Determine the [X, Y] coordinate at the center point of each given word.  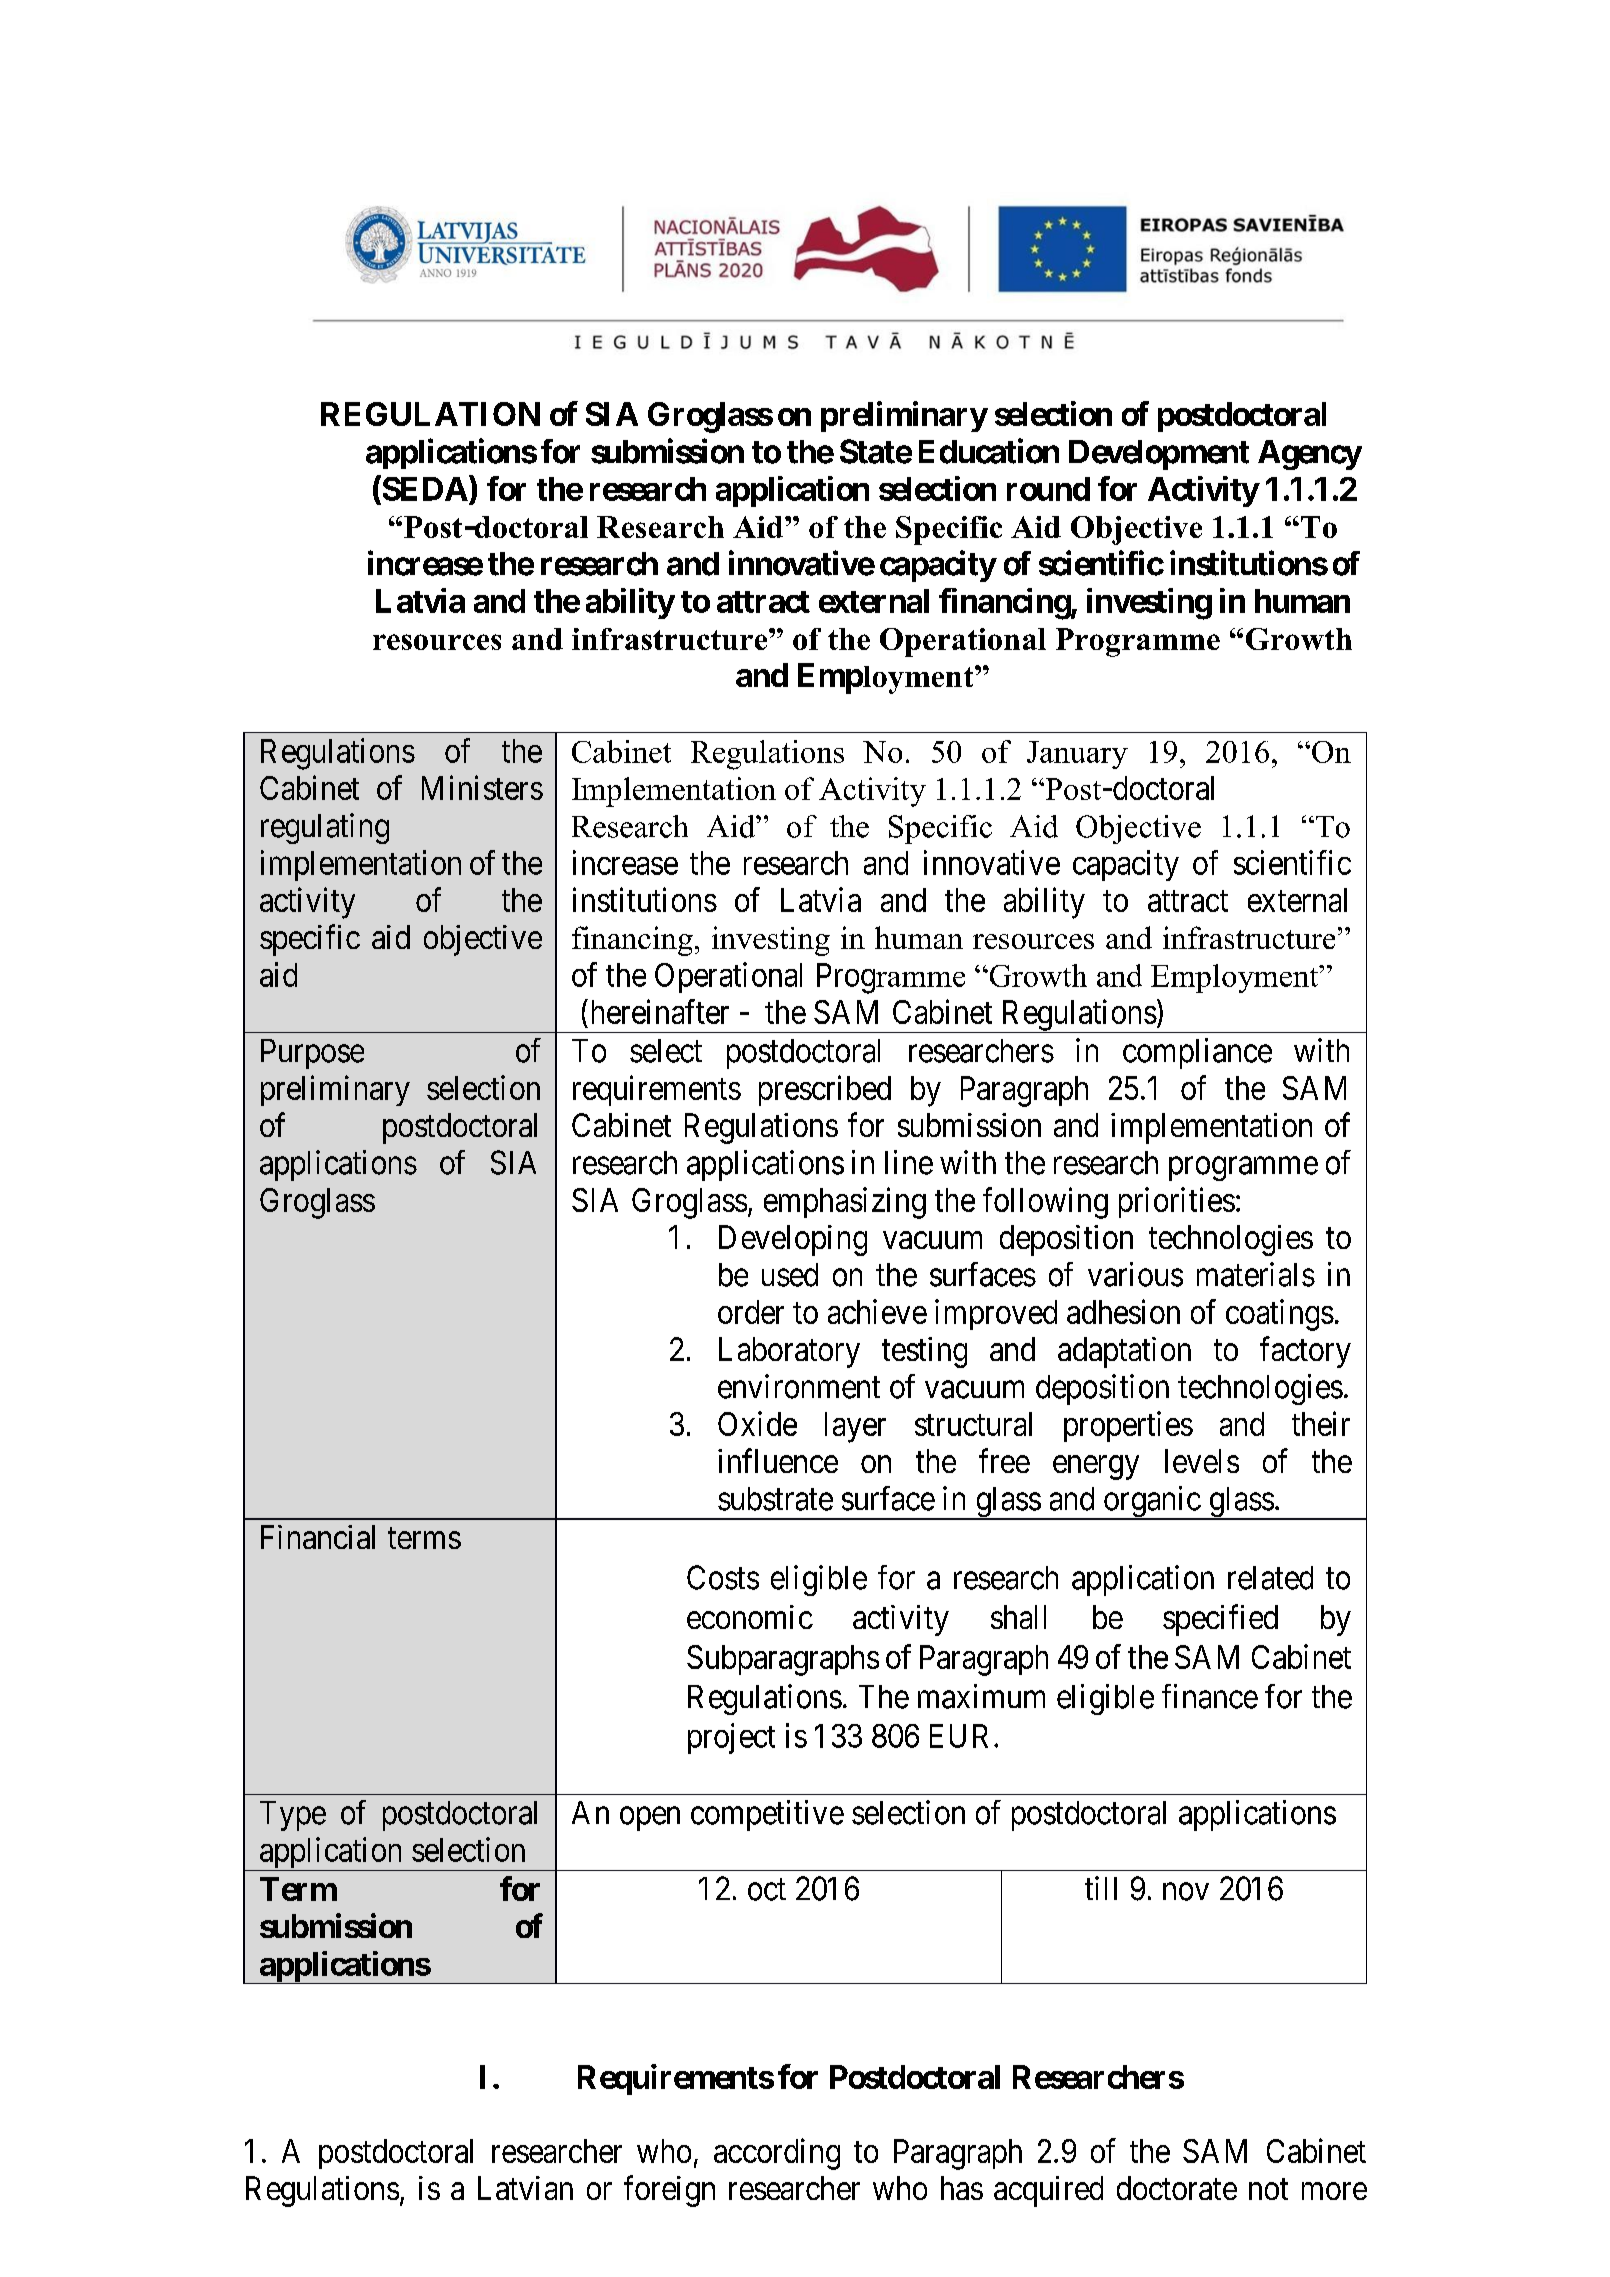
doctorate [1177, 2188]
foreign [669, 2191]
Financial [318, 1537]
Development [1159, 455]
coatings [1280, 1315]
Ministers [482, 787]
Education [989, 451]
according [777, 2154]
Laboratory [789, 1352]
